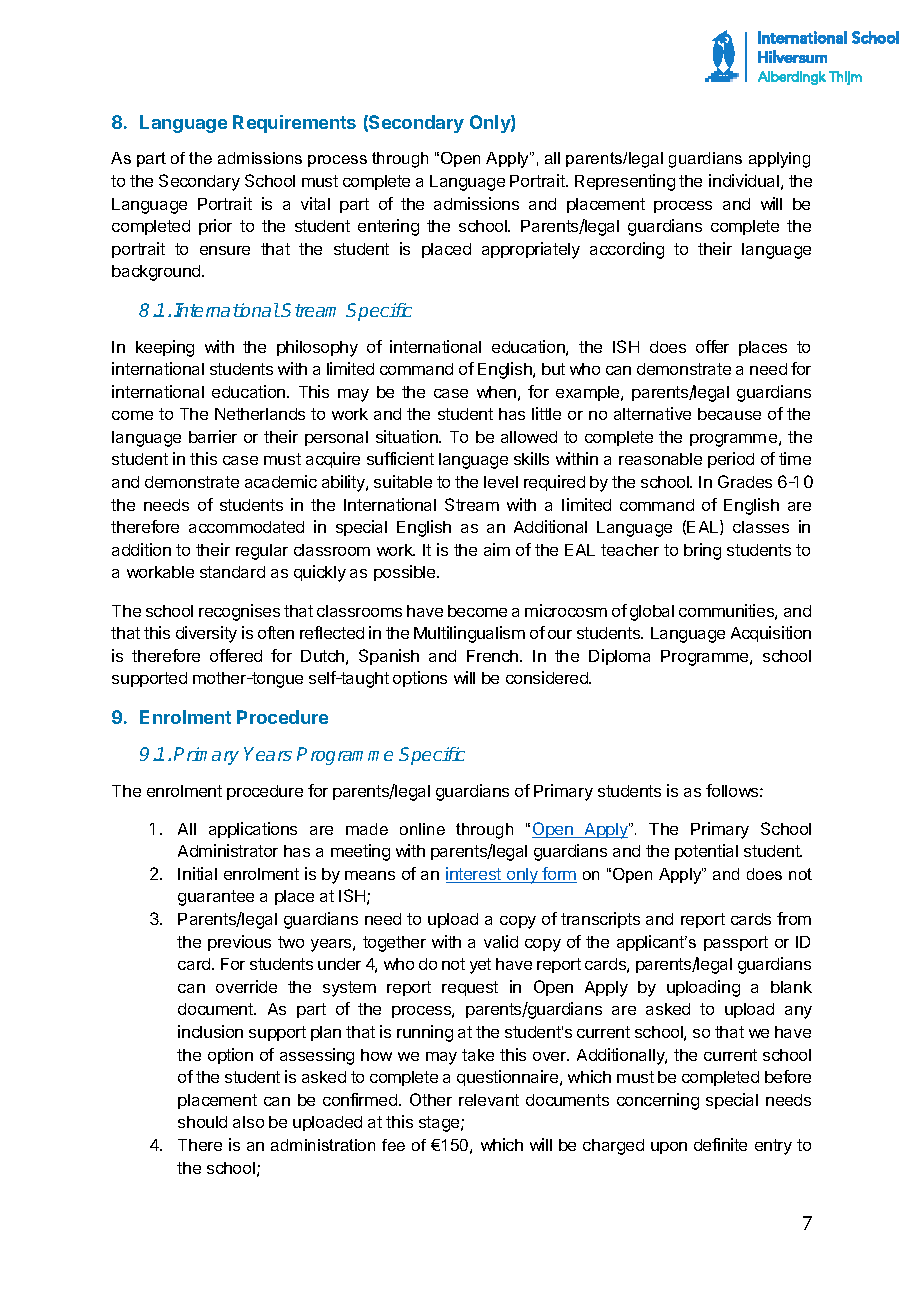 Image resolution: width=924 pixels, height=1308 pixels. What do you see at coordinates (388, 227) in the image?
I see `entering` at bounding box center [388, 227].
